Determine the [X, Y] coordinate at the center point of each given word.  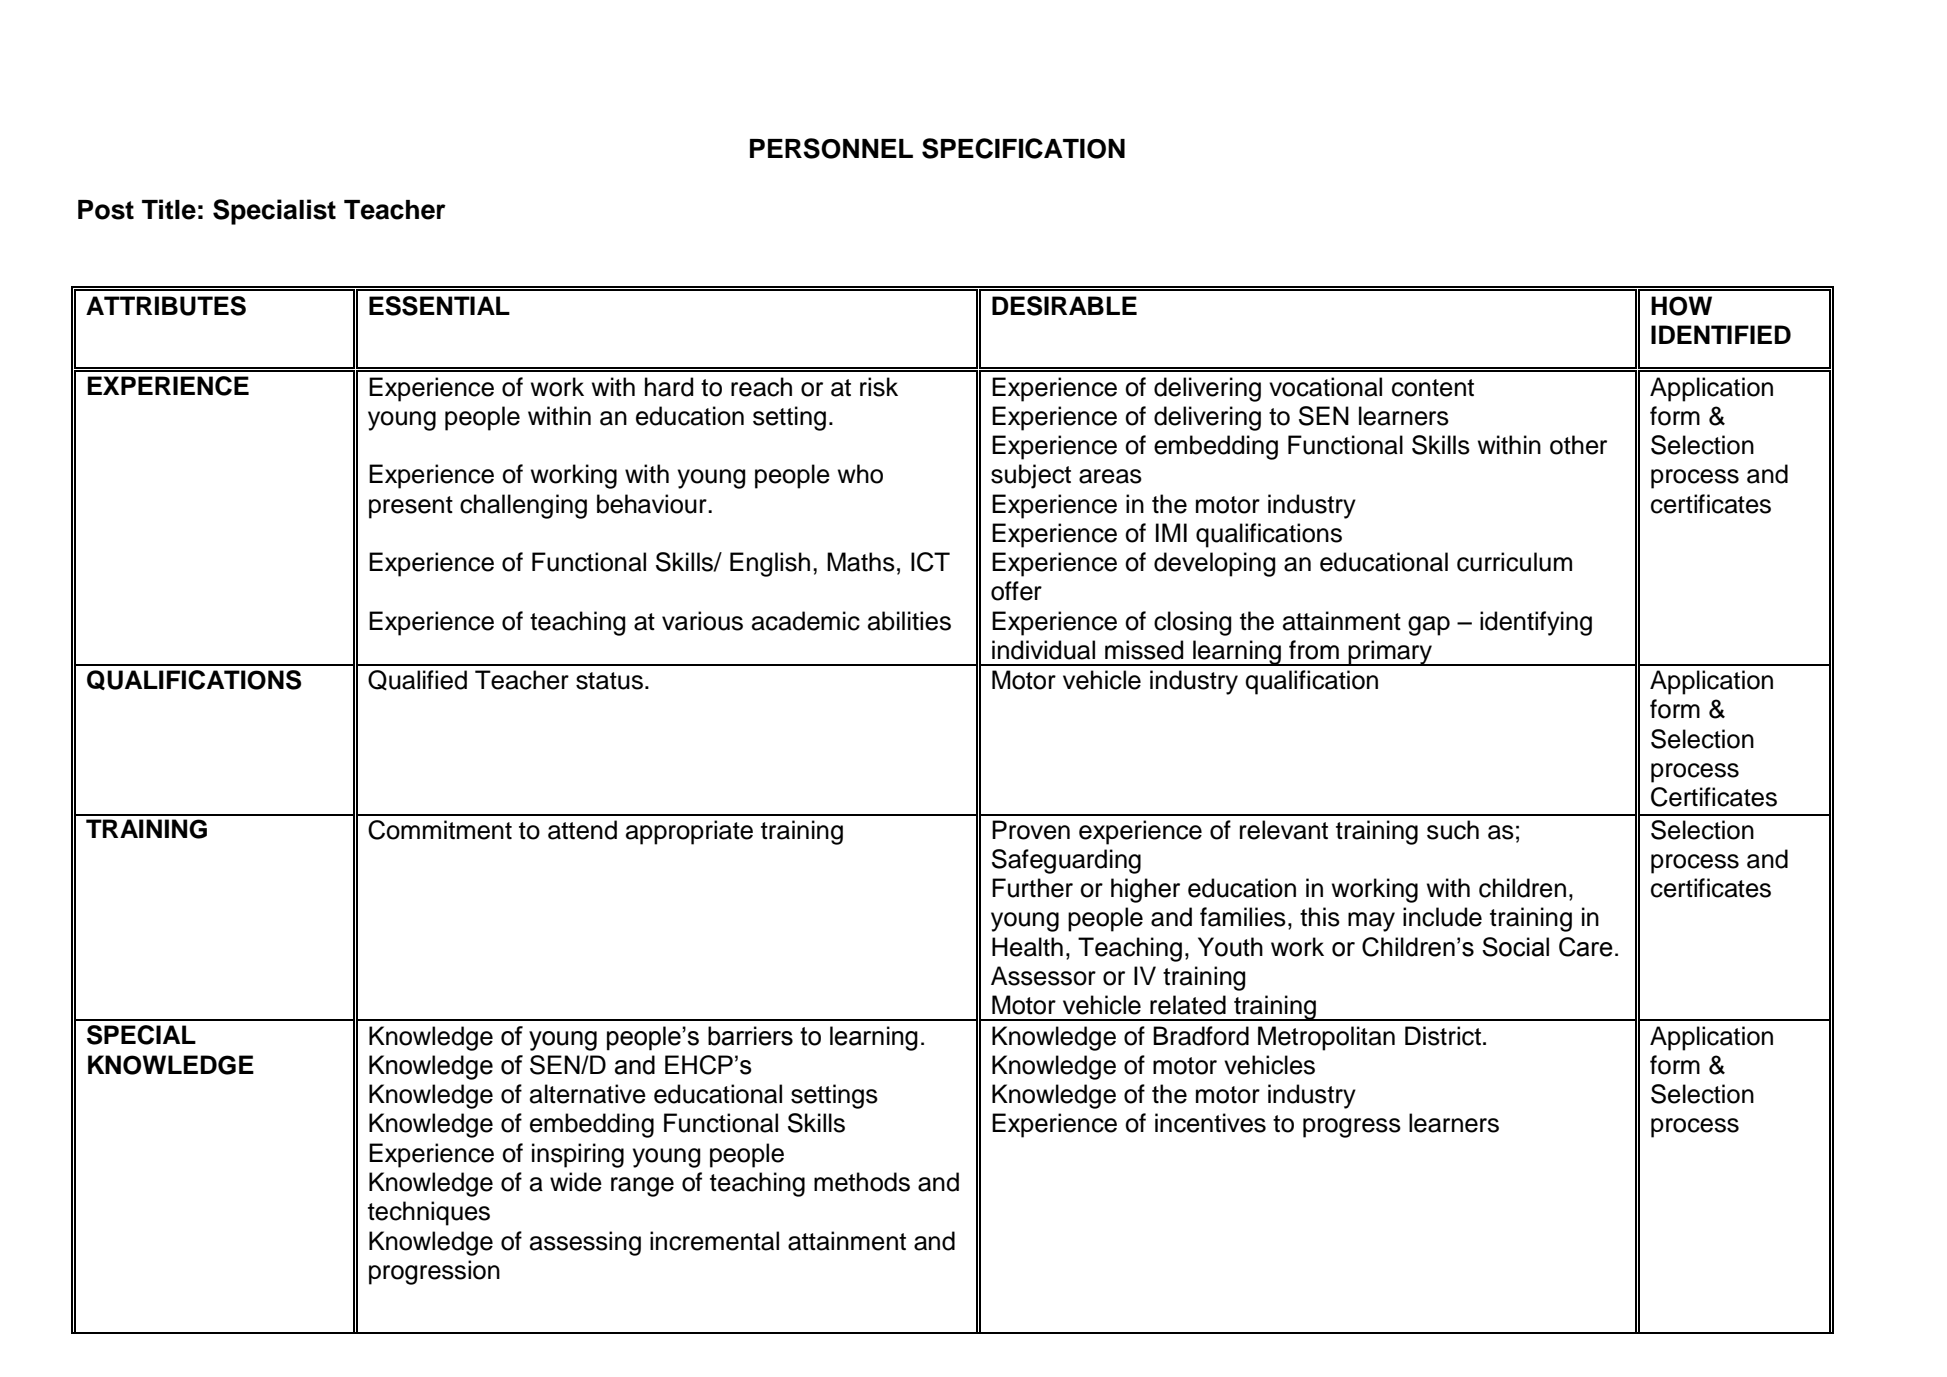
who [860, 474]
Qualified [417, 680]
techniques [429, 1213]
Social [1515, 947]
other [1578, 445]
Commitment [440, 830]
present [411, 507]
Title [169, 209]
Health [1027, 947]
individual [1043, 650]
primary [1390, 653]
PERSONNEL [831, 148]
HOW [1681, 306]
